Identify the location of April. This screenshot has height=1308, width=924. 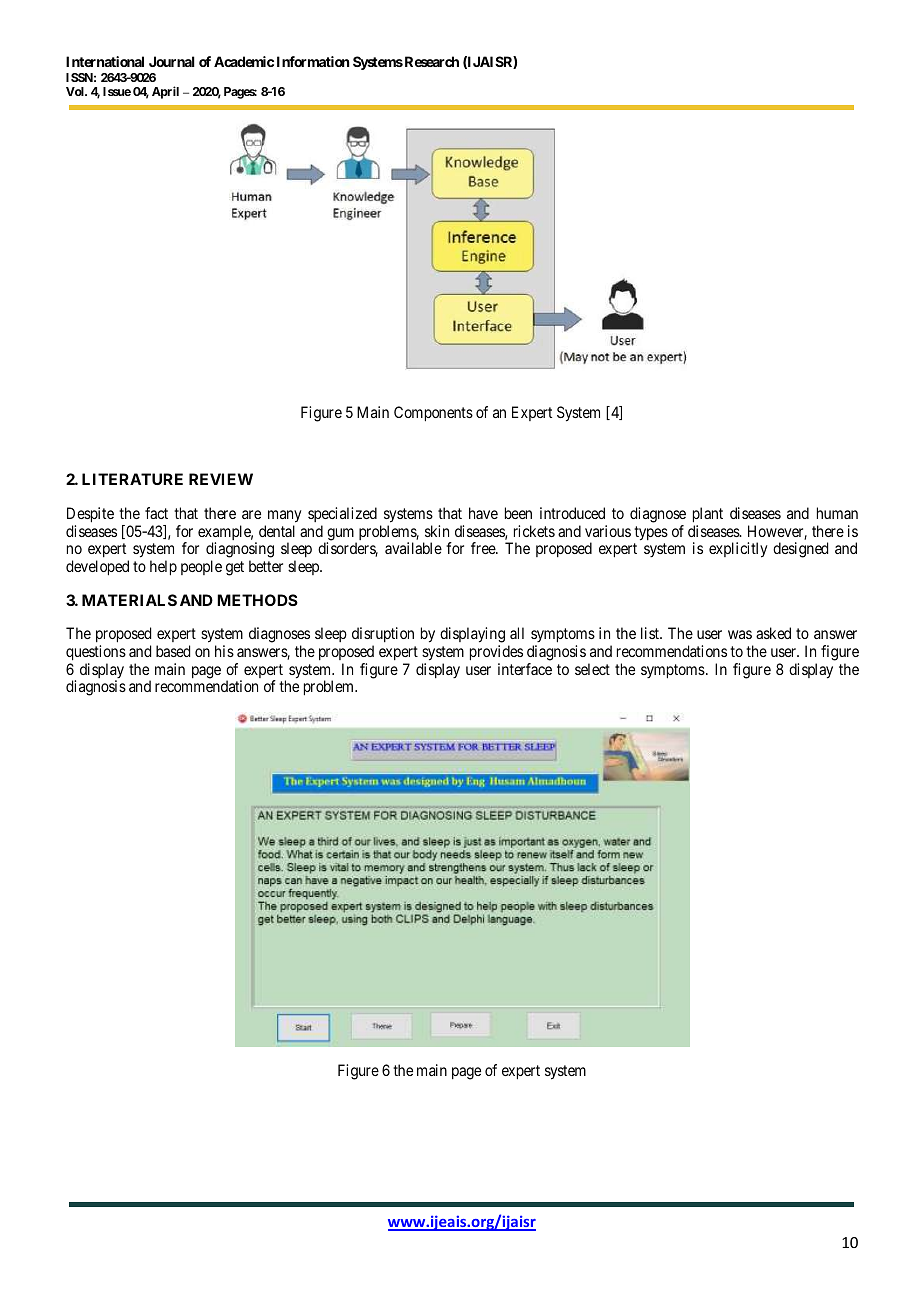
(165, 92).
